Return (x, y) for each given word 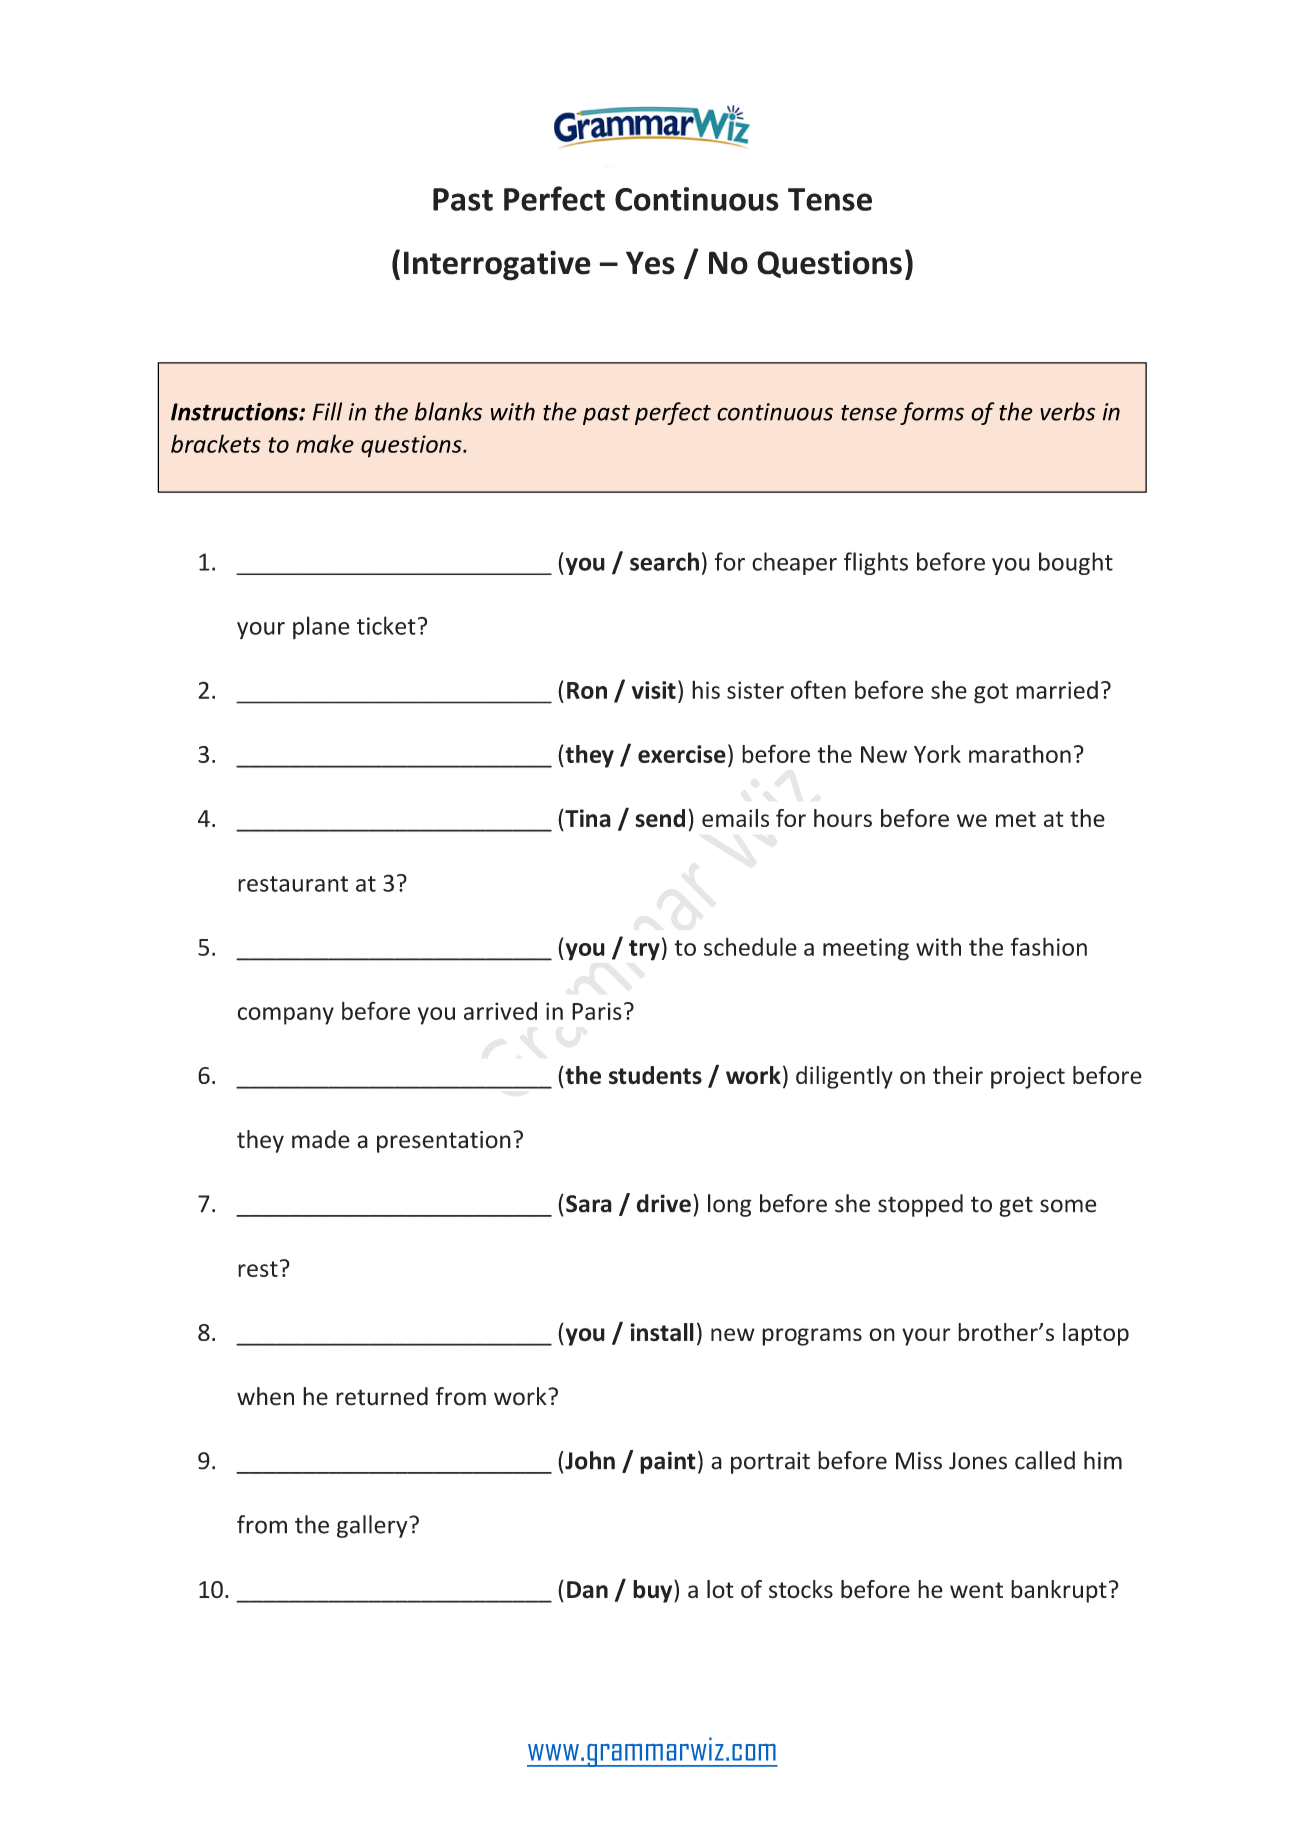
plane (321, 628)
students (655, 1075)
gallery (373, 1526)
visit (654, 690)
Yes (650, 263)
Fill (327, 411)
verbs (1067, 411)
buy (654, 1591)
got (991, 693)
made (321, 1139)
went (976, 1590)
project (1028, 1078)
